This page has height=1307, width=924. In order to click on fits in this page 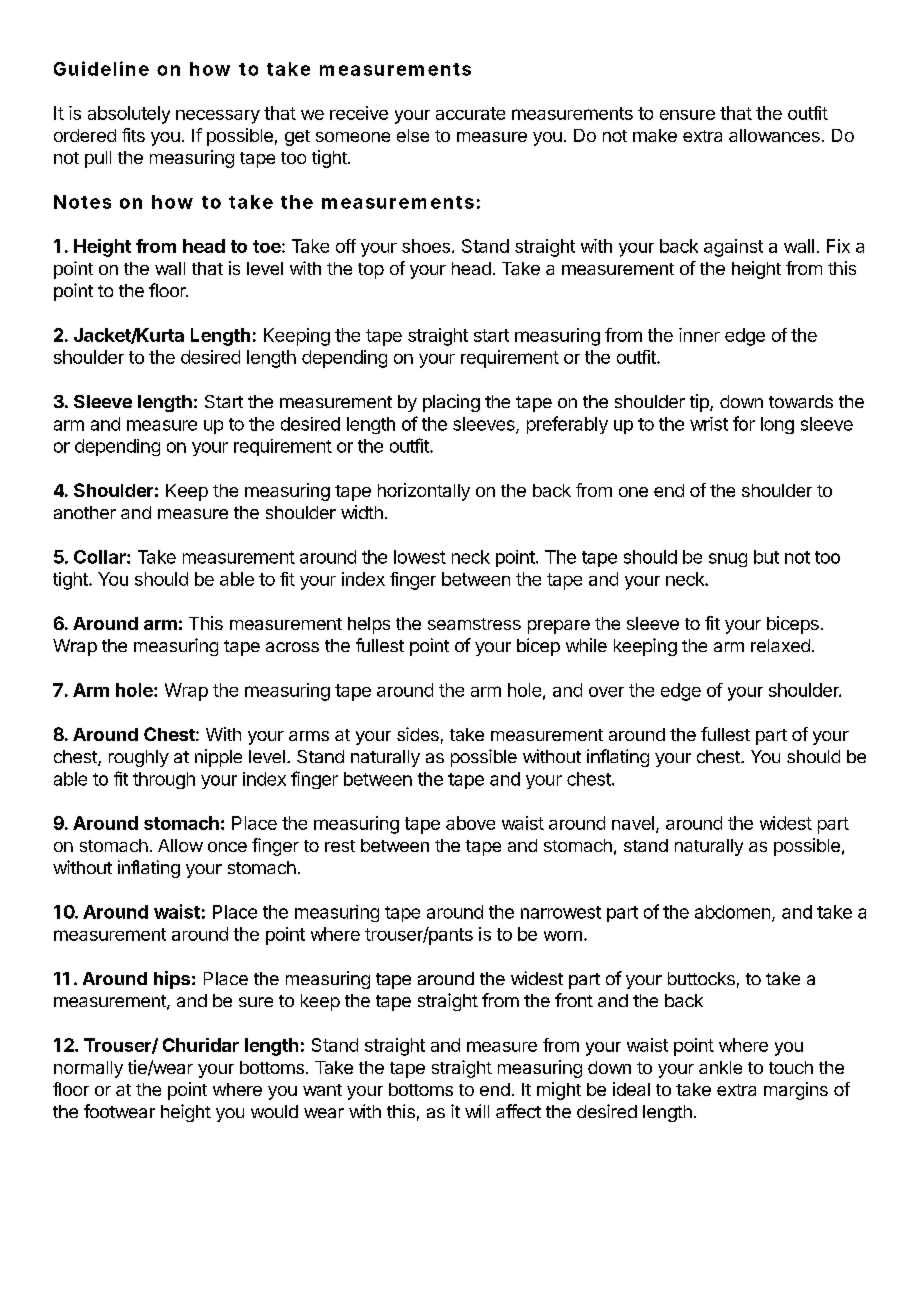, I will do `click(133, 135)`.
